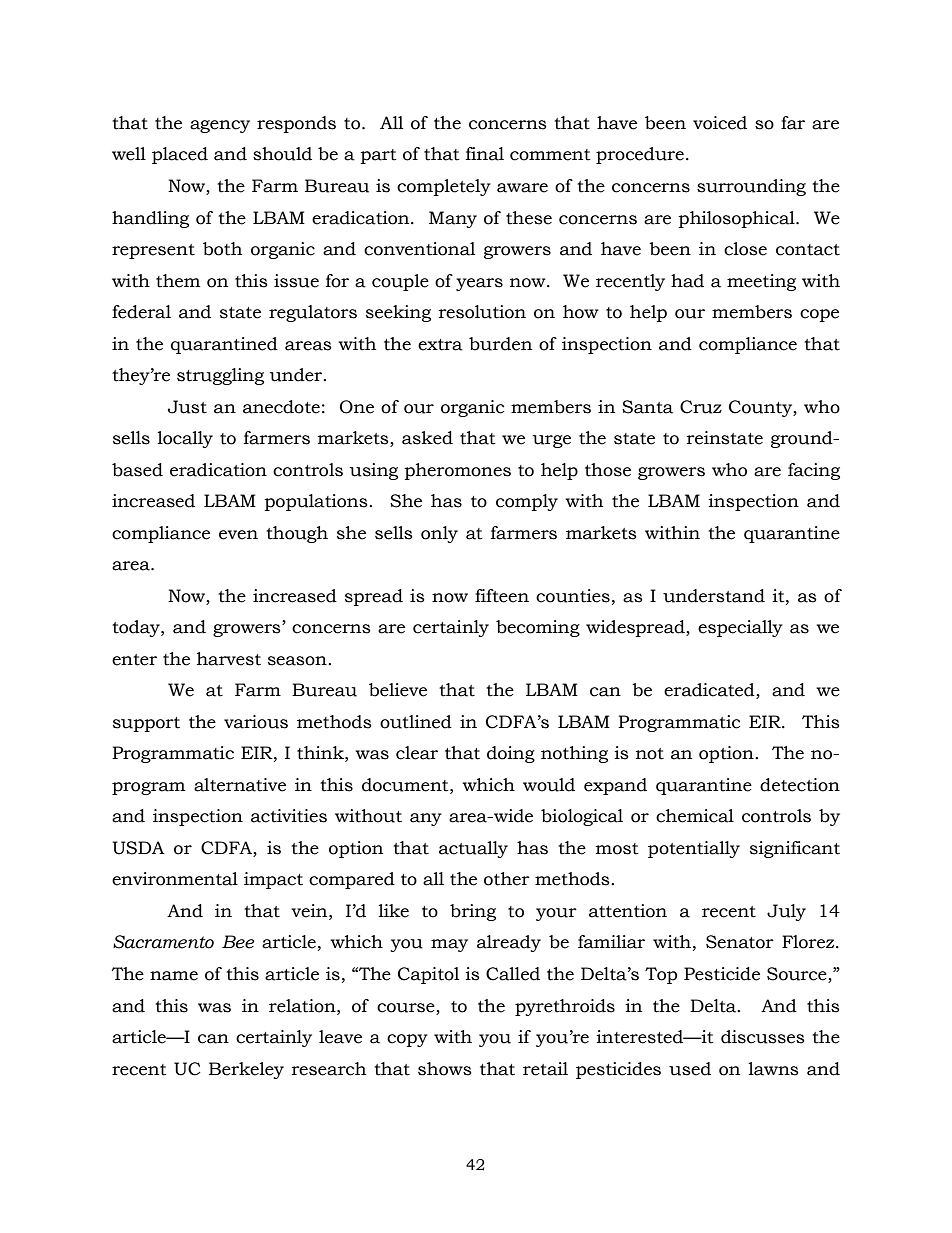  What do you see at coordinates (246, 1070) in the image?
I see `Berkeley` at bounding box center [246, 1070].
